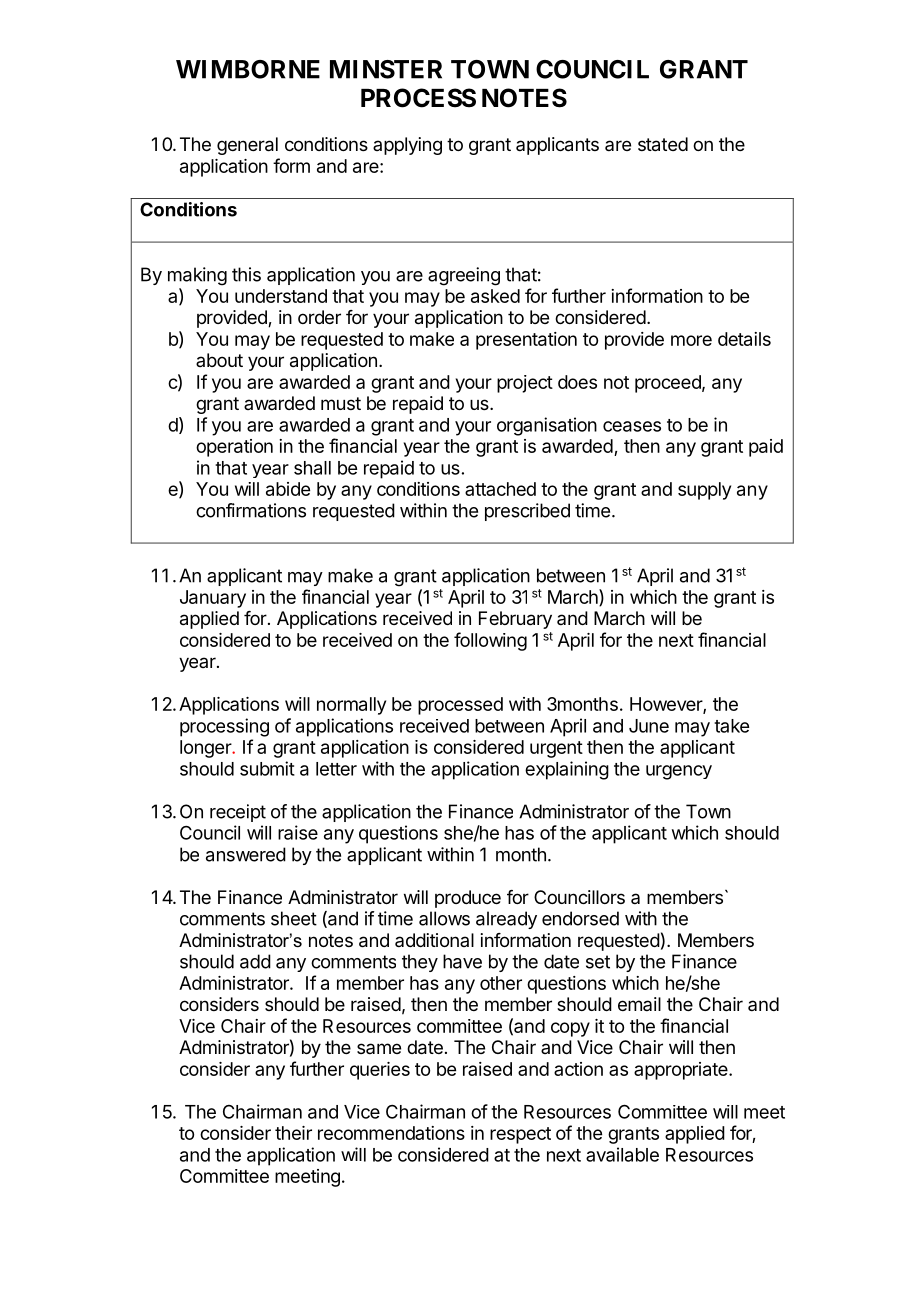  Describe the element at coordinates (213, 599) in the screenshot. I see `January` at that location.
